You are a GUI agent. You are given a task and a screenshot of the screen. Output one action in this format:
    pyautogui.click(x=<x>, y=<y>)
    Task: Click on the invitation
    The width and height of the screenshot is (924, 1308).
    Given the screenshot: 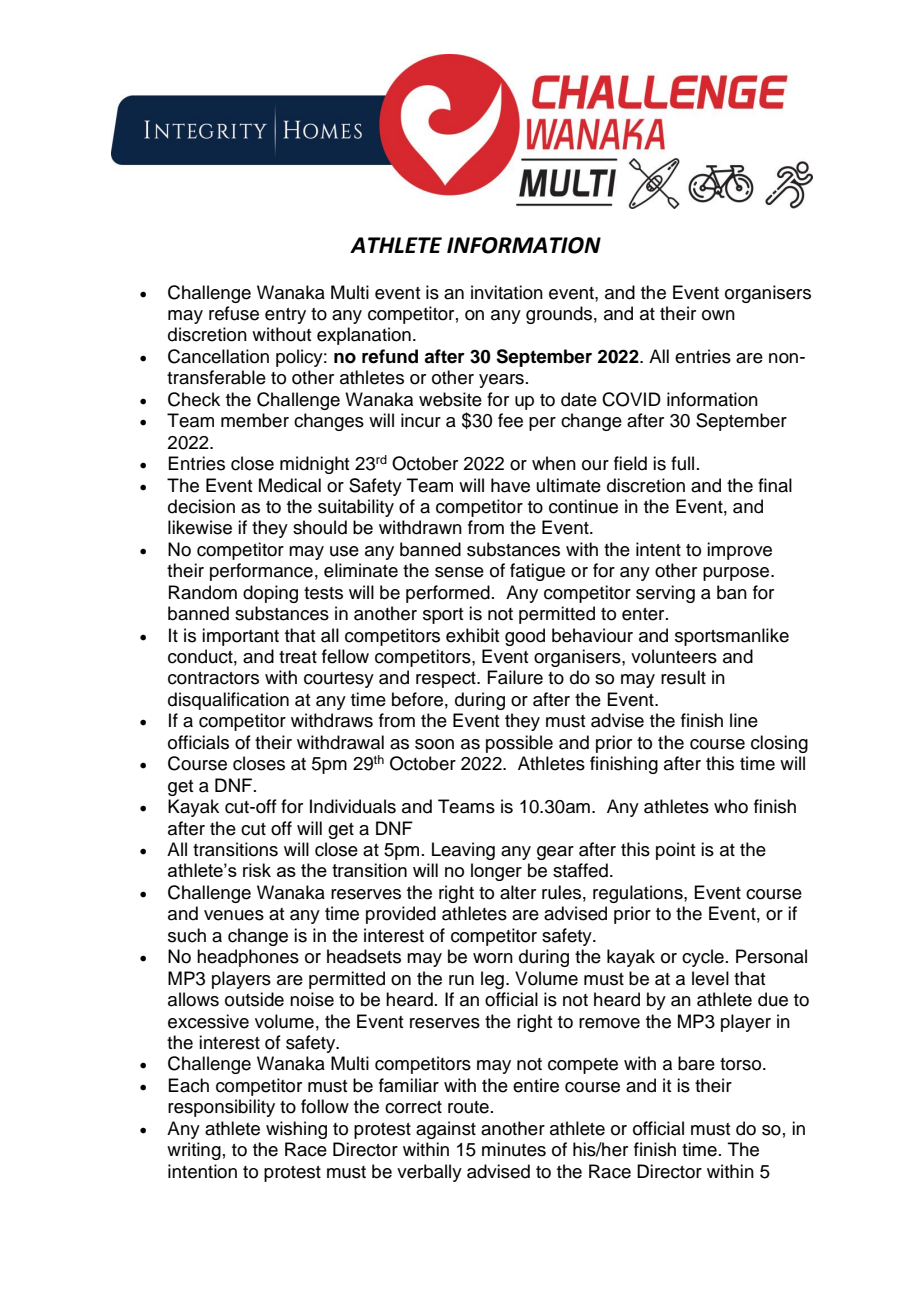 What is the action you would take?
    pyautogui.click(x=507, y=292)
